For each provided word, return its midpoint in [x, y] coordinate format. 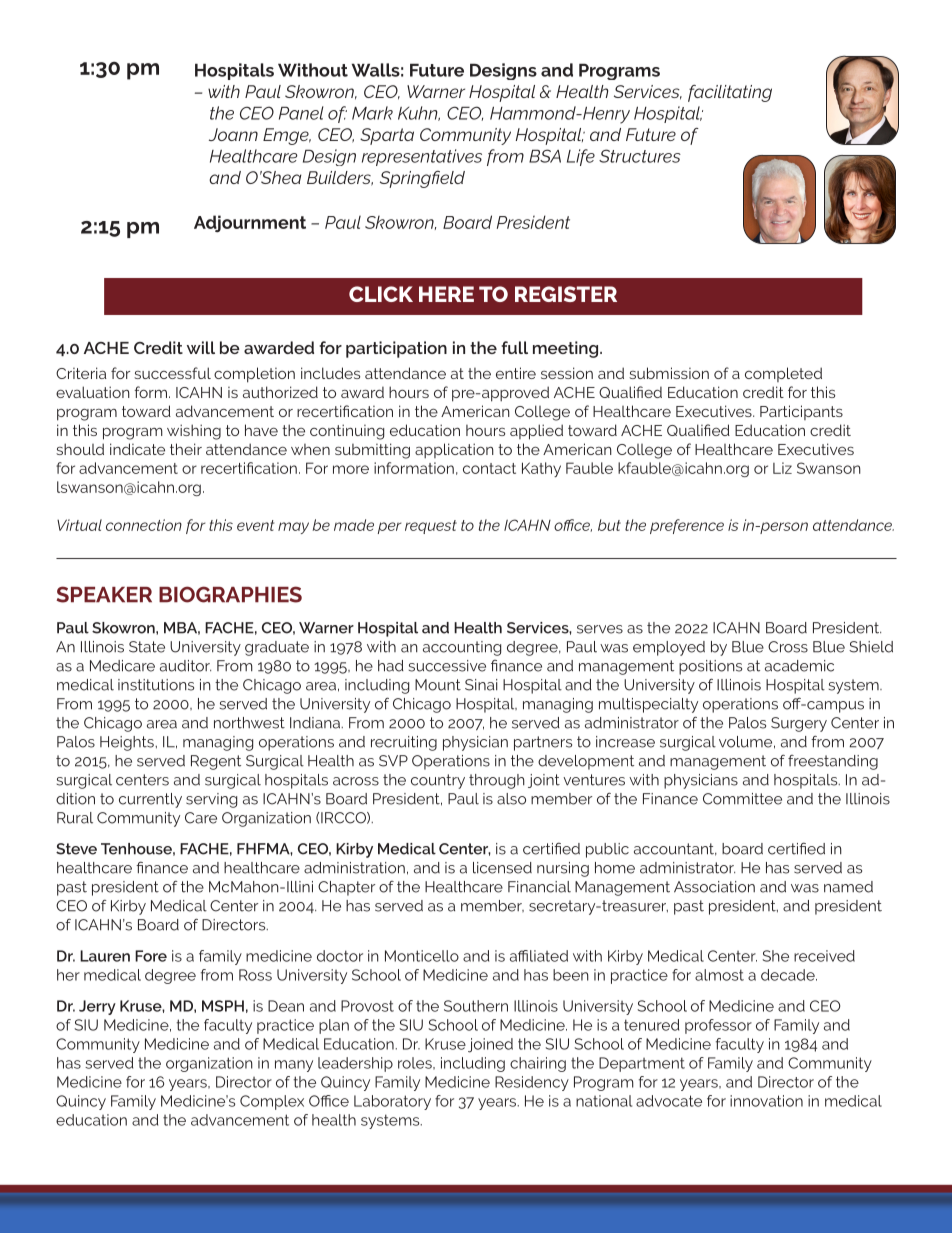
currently [150, 800]
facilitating [730, 93]
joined [490, 1045]
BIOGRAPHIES [230, 594]
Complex [272, 1102]
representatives [422, 157]
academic [799, 666]
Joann [233, 134]
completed [783, 374]
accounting [462, 648]
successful [172, 373]
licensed [502, 868]
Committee [742, 799]
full [514, 347]
